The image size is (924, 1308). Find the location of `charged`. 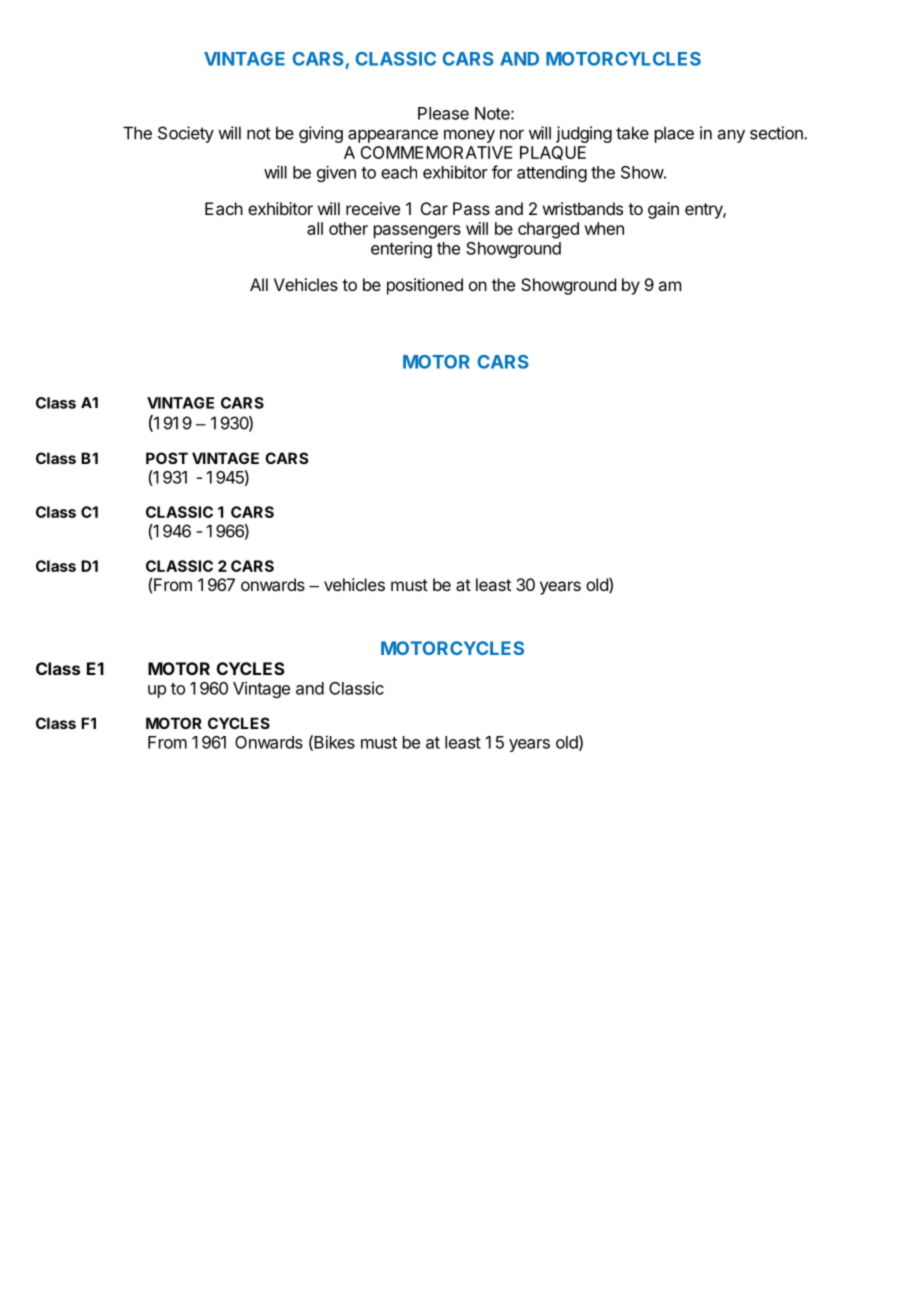

charged is located at coordinates (548, 230).
